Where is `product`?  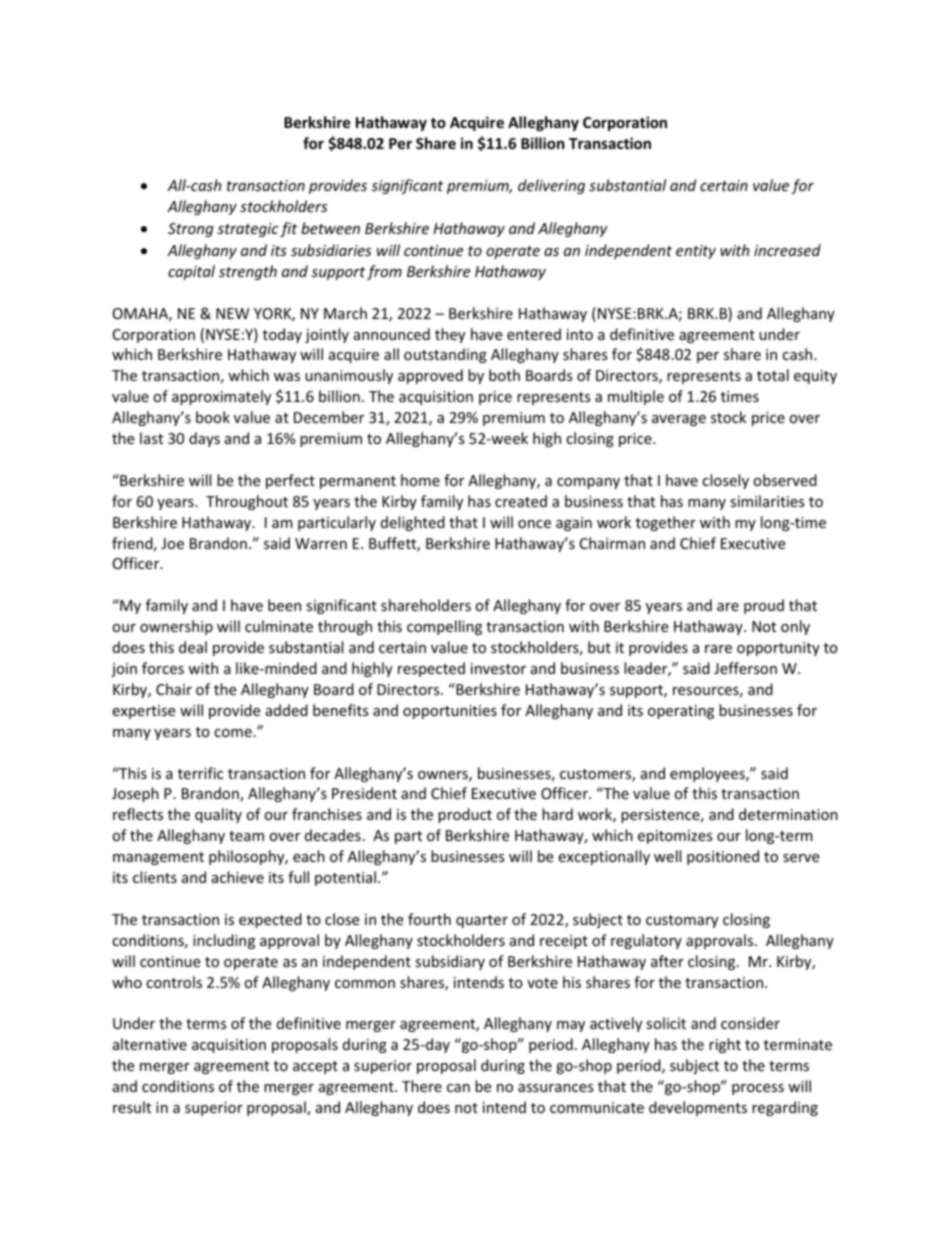
product is located at coordinates (465, 815).
